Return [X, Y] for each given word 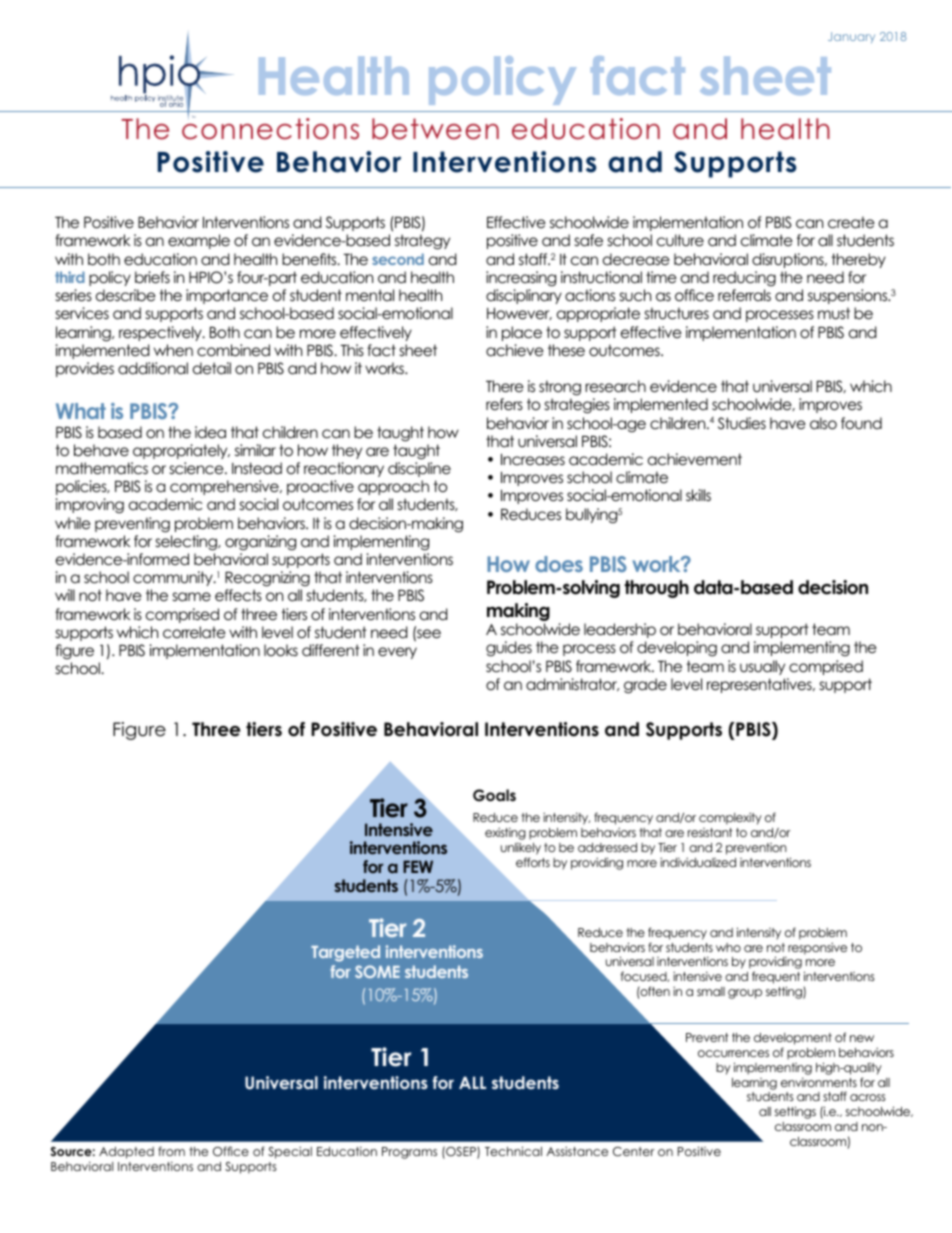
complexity [730, 818]
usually [762, 667]
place [522, 333]
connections [270, 128]
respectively [161, 333]
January [851, 37]
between [435, 129]
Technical [513, 1151]
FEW [418, 866]
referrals [744, 295]
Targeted [345, 953]
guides [509, 649]
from [171, 1151]
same [192, 597]
